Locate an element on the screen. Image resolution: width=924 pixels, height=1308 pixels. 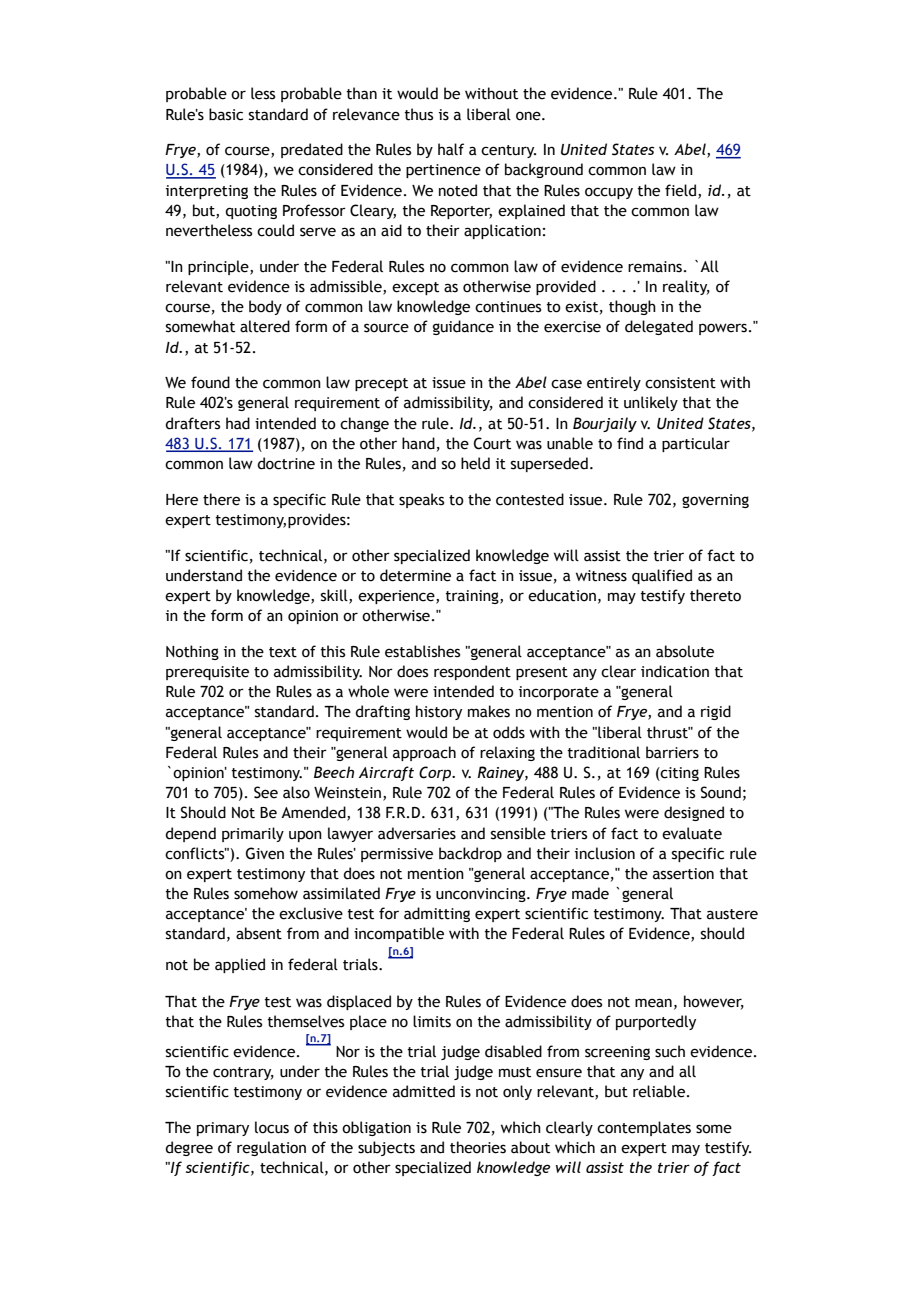
locus is located at coordinates (272, 1127).
